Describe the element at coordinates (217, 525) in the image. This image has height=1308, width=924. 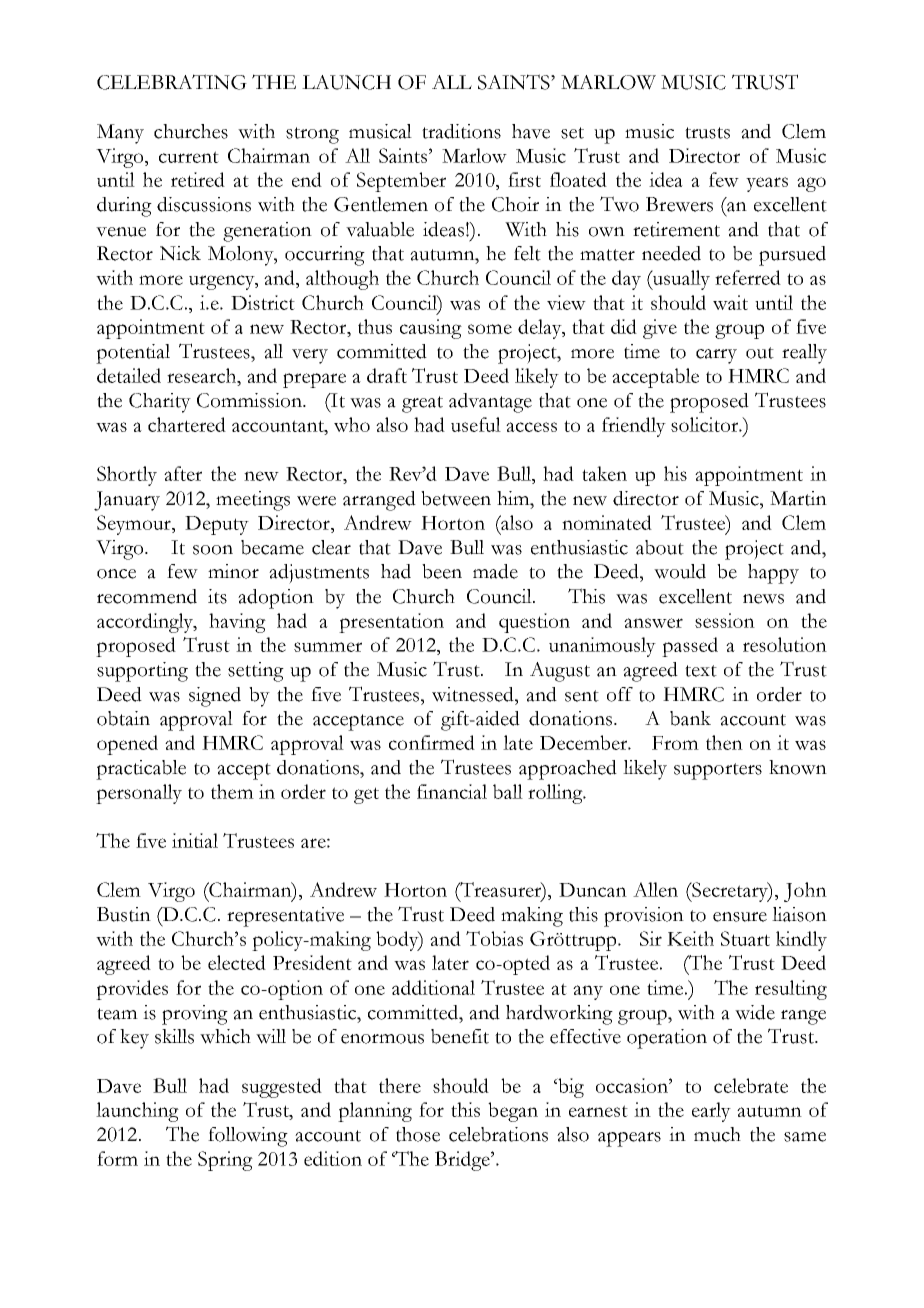
I see `Deputy` at that location.
